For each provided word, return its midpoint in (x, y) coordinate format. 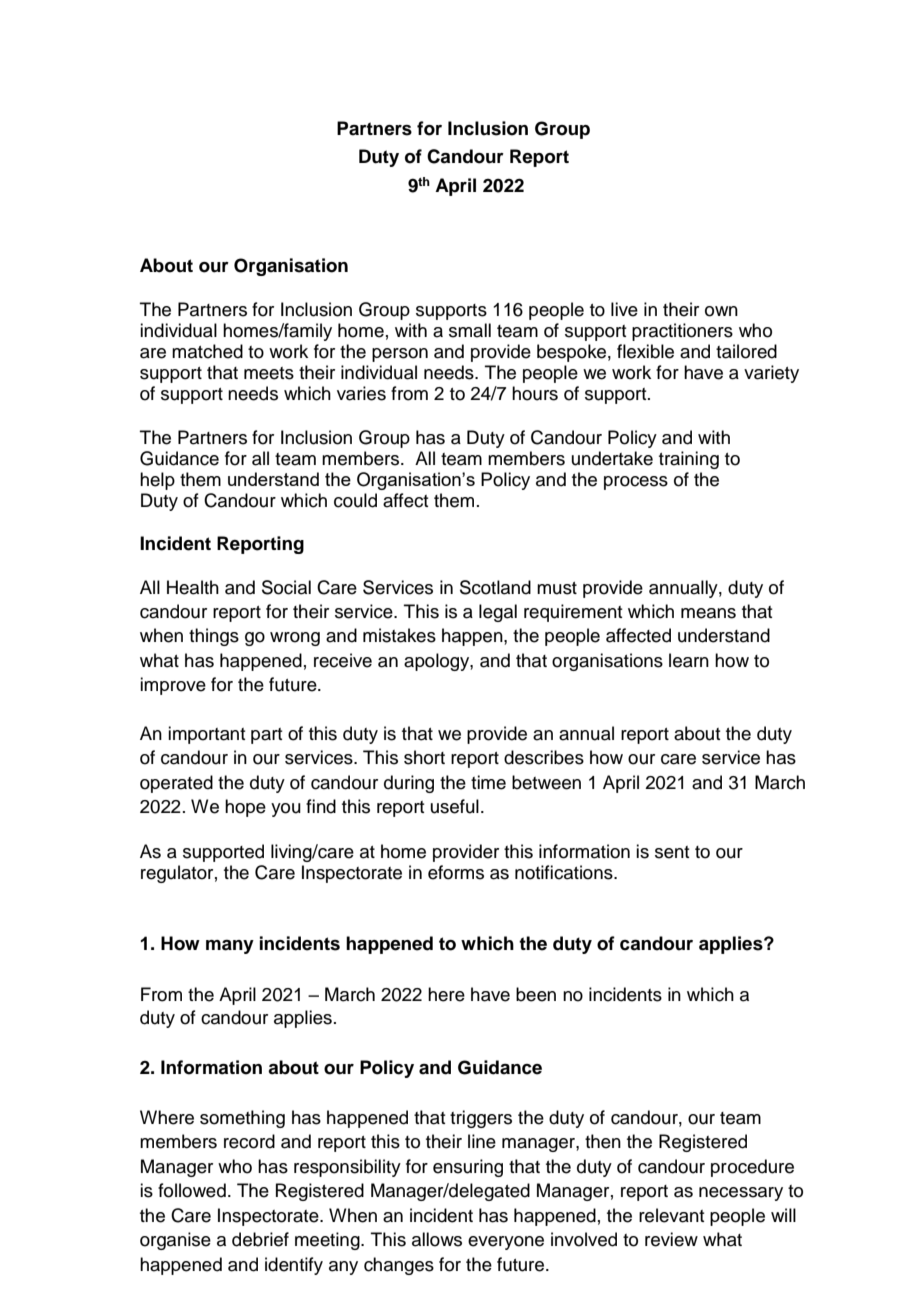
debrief (260, 1239)
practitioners (682, 332)
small (470, 330)
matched (207, 351)
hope (245, 808)
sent (672, 852)
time (488, 782)
